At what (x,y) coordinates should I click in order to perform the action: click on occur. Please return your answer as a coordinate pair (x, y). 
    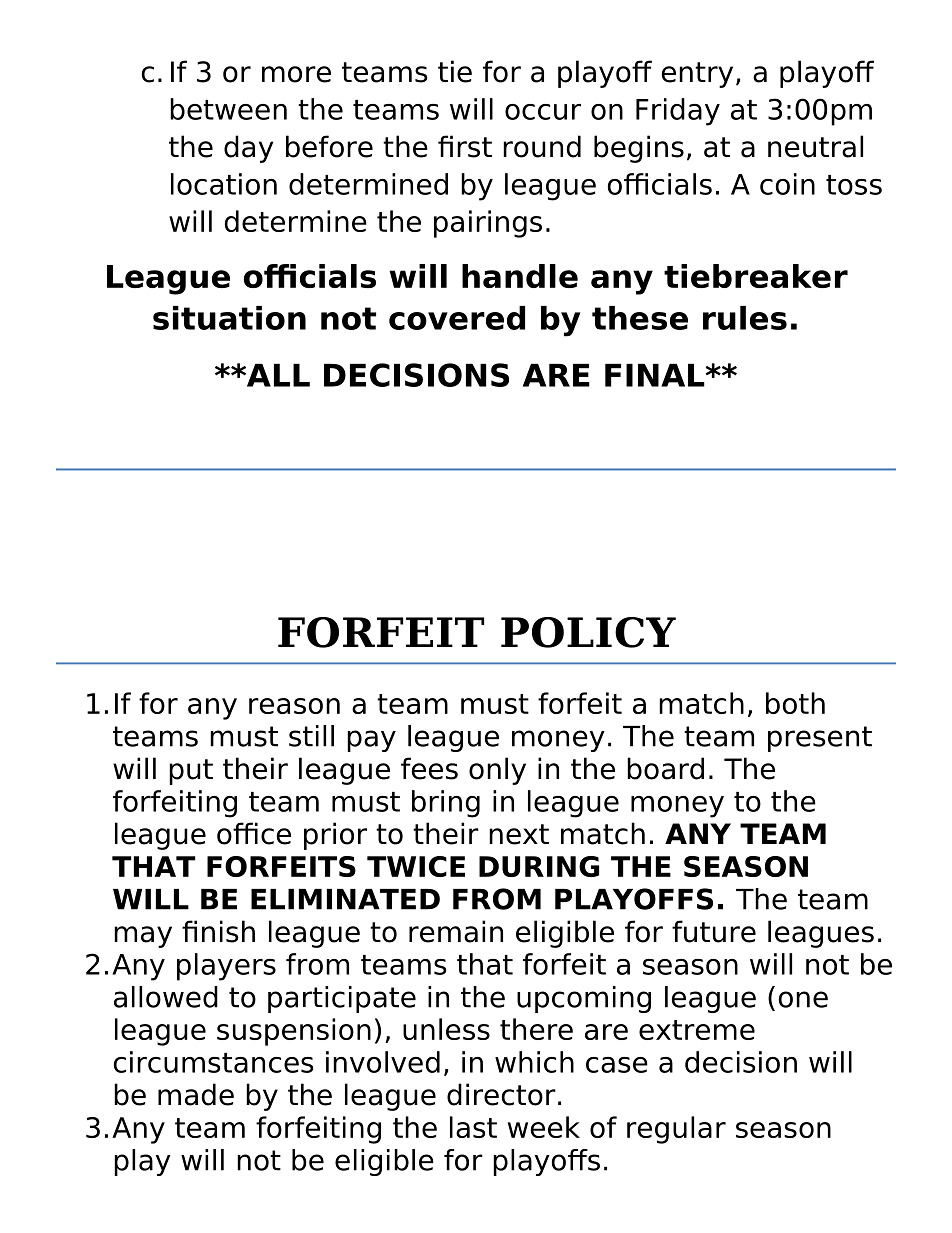
    Looking at the image, I should click on (543, 112).
